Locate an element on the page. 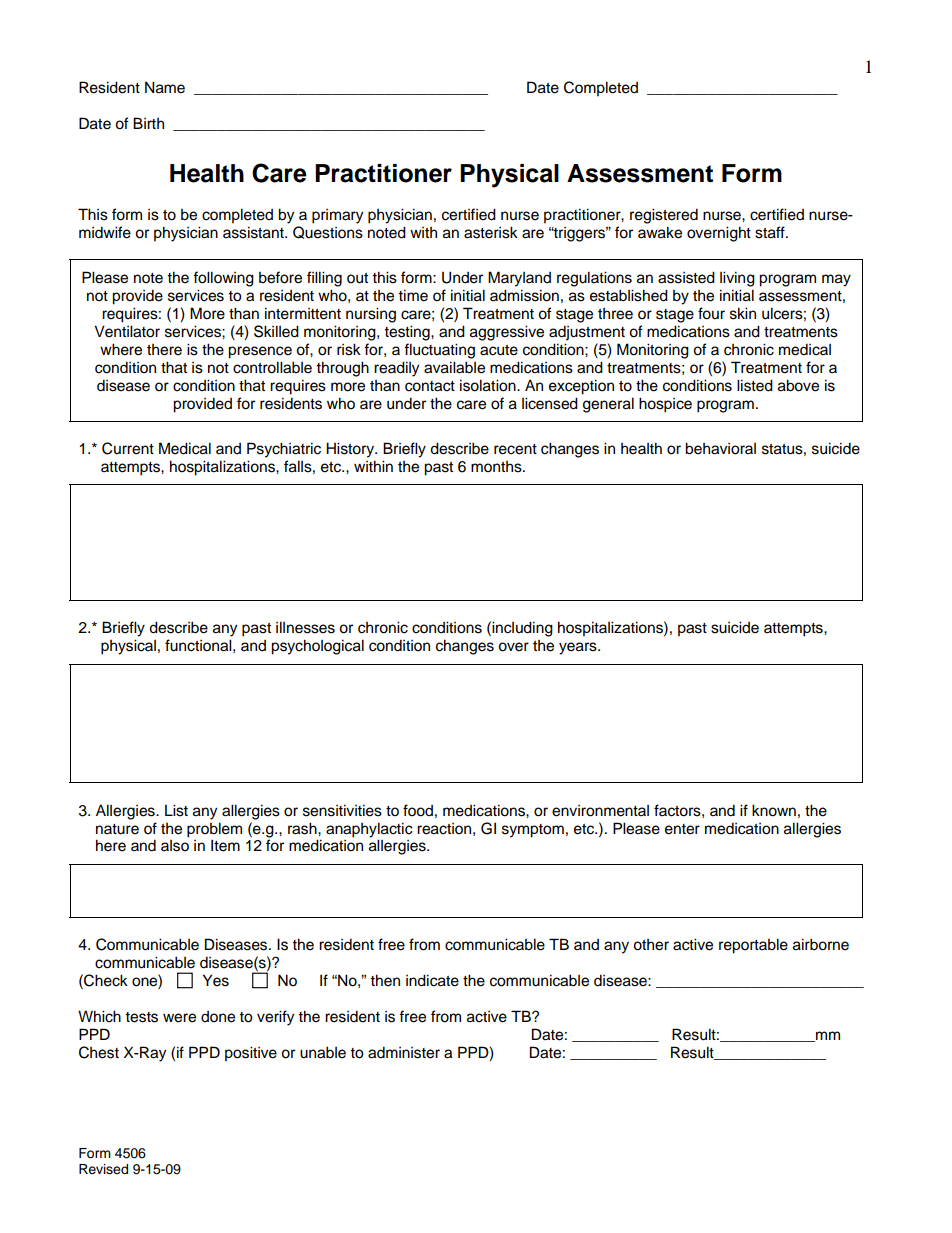 The height and width of the page is (1233, 952). reportable is located at coordinates (753, 946).
